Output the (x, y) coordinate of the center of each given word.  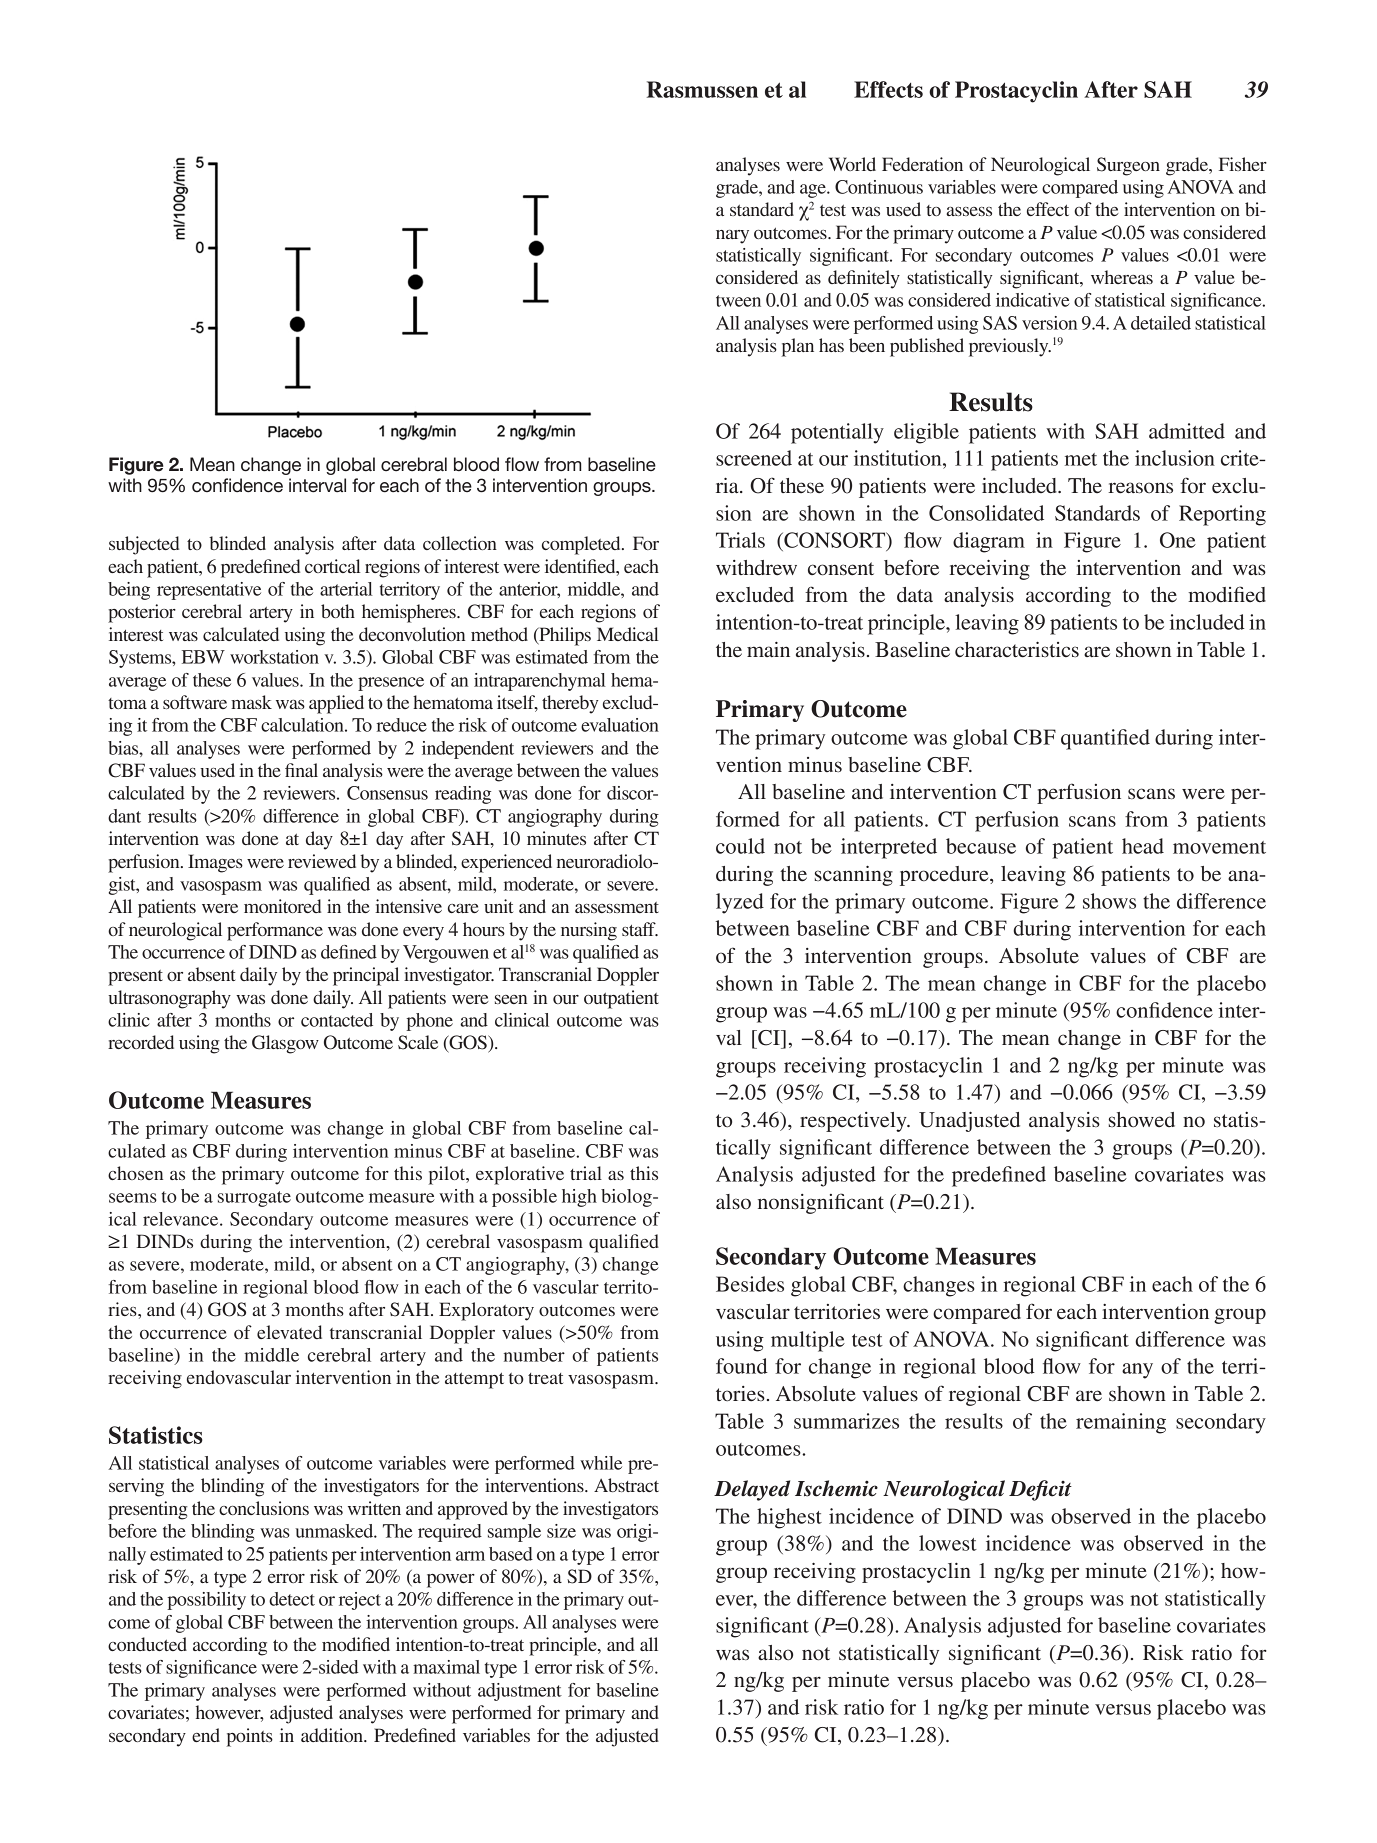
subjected (144, 545)
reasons (1140, 488)
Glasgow (285, 1044)
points (250, 1737)
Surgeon (1128, 166)
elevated (289, 1332)
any (1137, 1371)
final (301, 770)
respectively (854, 1122)
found (742, 1366)
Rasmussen (702, 89)
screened (754, 458)
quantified (1105, 739)
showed (1142, 1120)
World (852, 164)
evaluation (620, 725)
